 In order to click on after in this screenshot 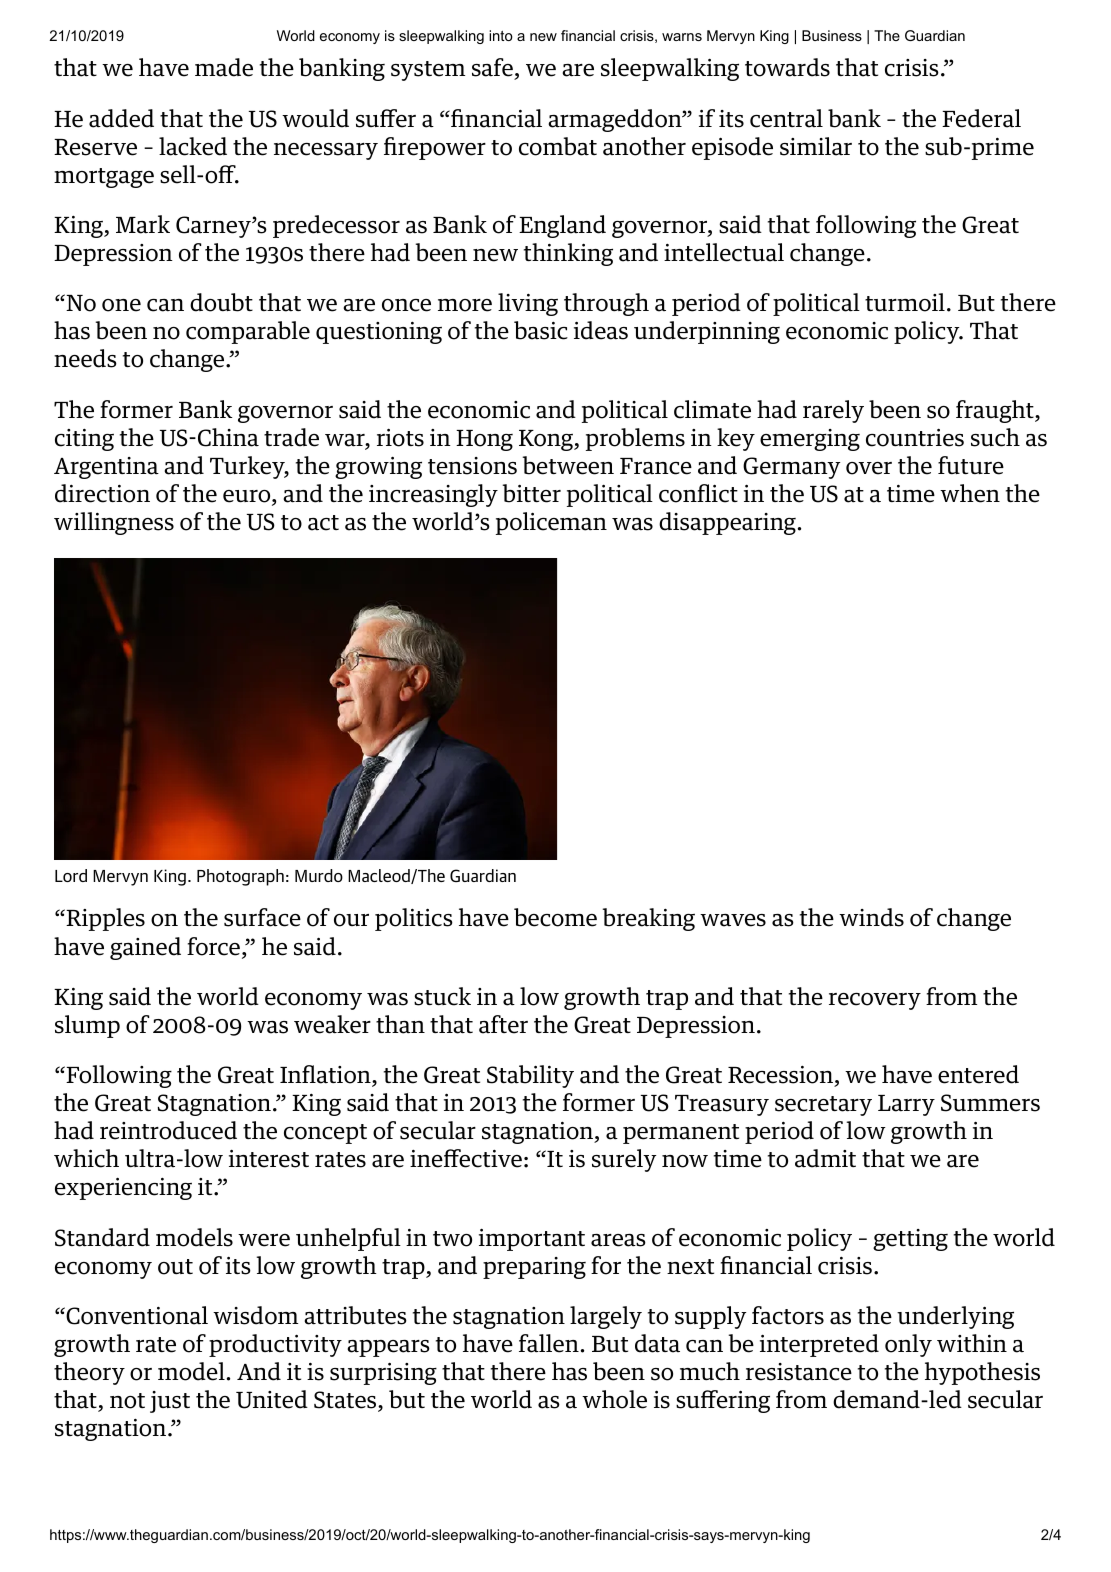, I will do `click(503, 1024)`.
